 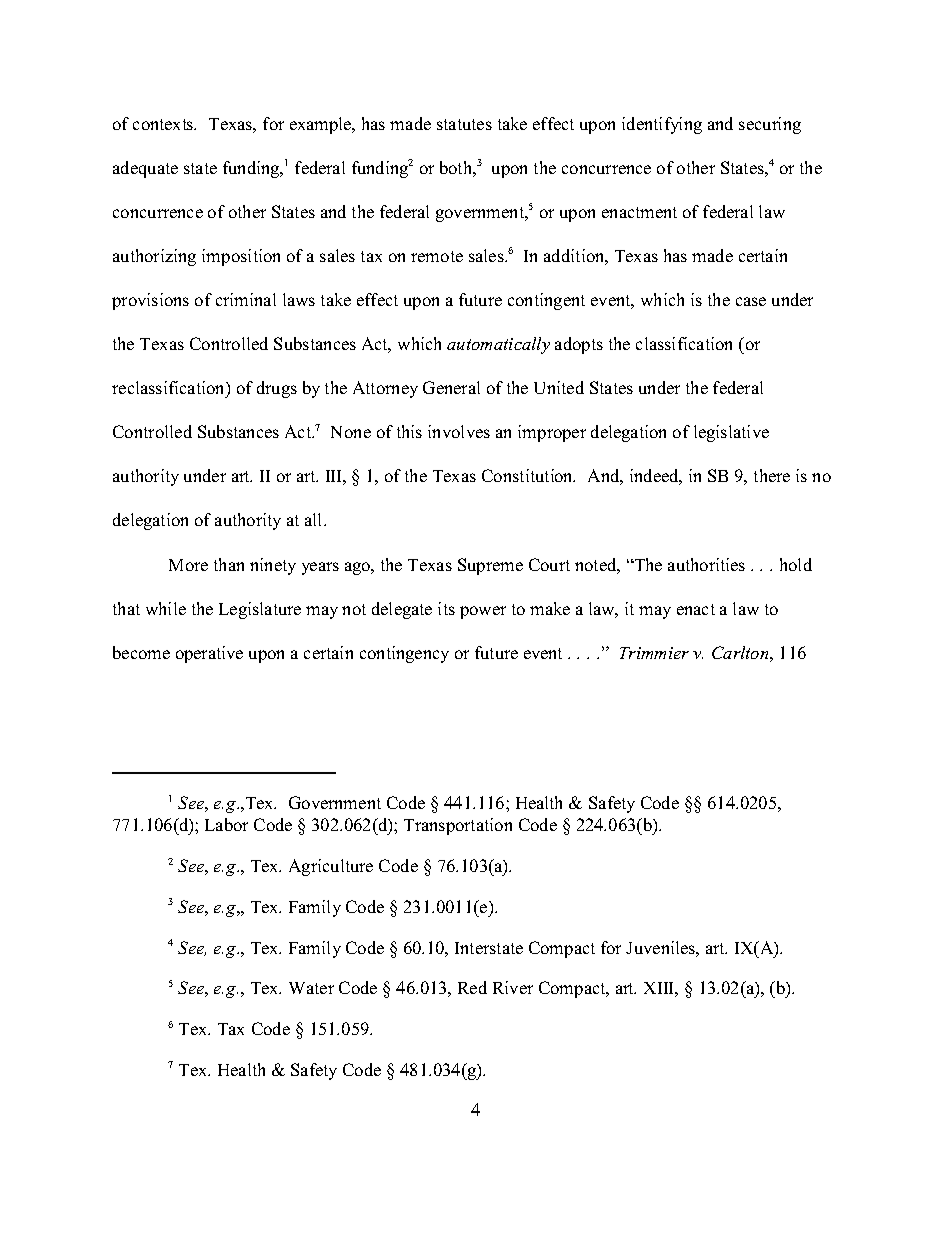 I want to click on contexts, so click(x=164, y=124).
